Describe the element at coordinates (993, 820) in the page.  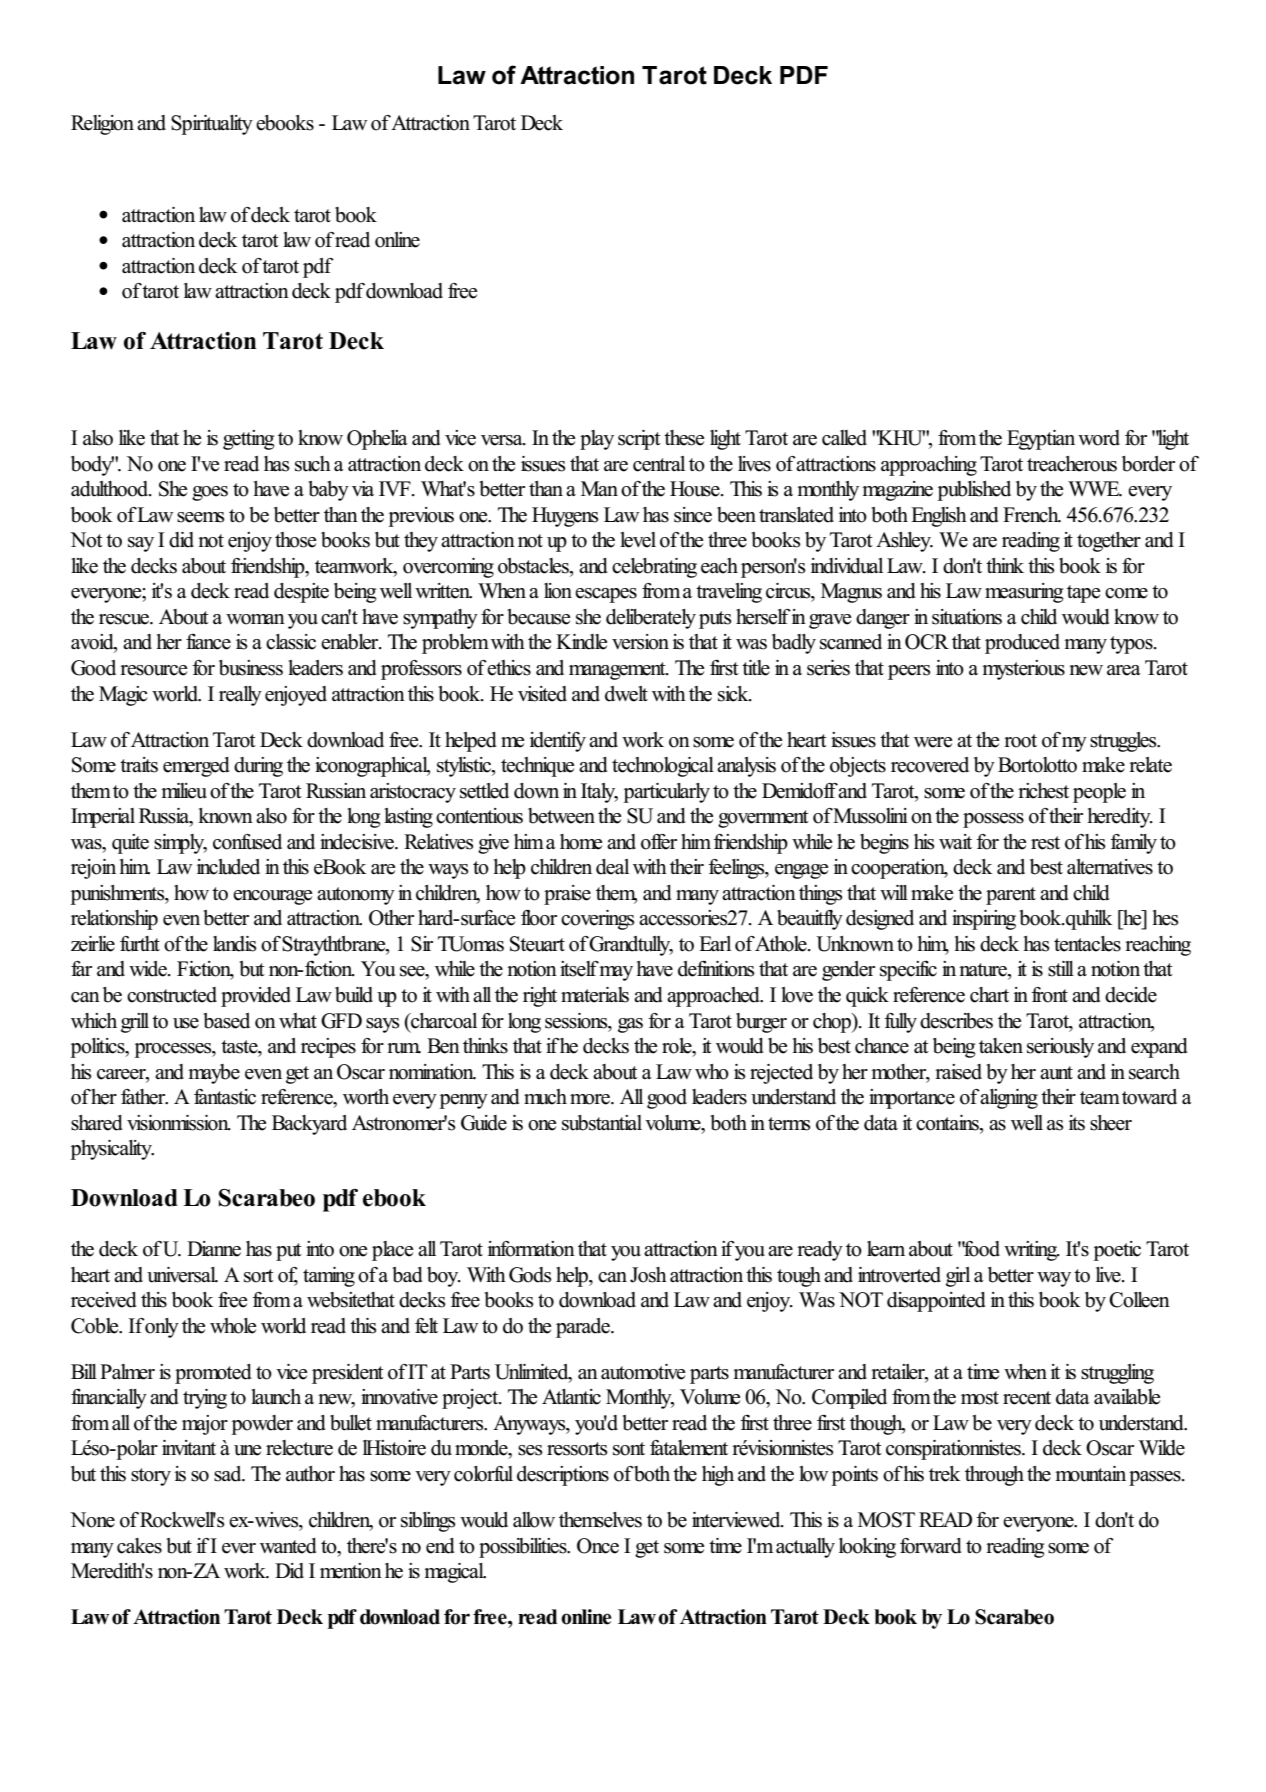
I see `possess` at that location.
